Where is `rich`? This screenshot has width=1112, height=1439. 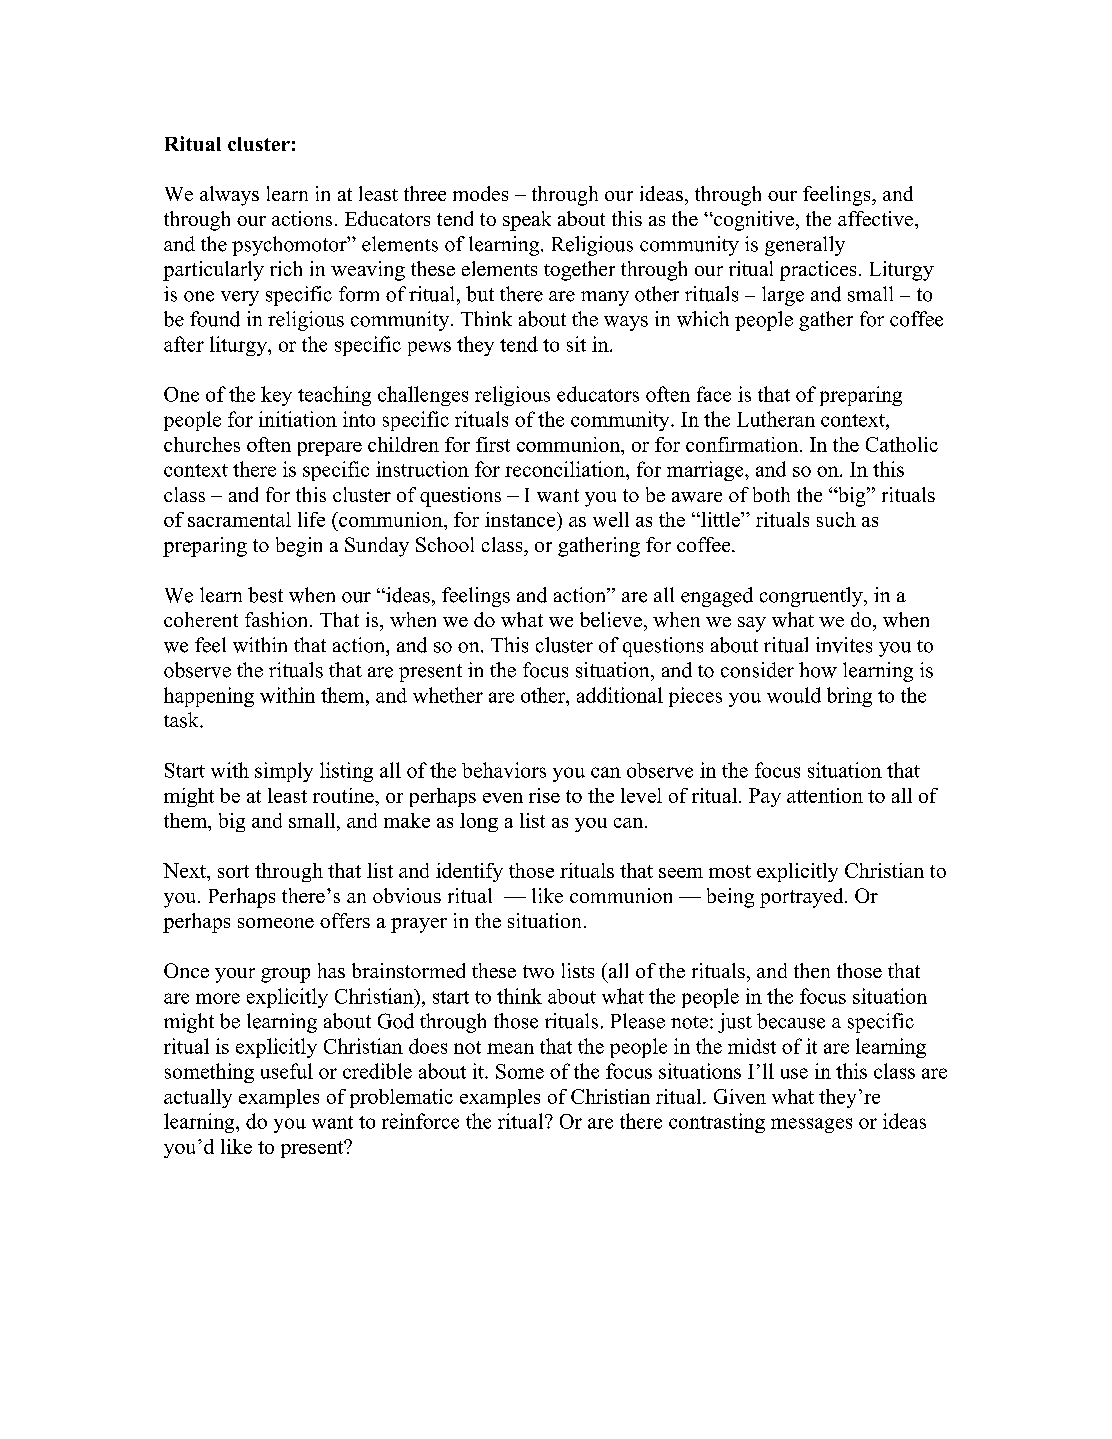
rich is located at coordinates (286, 268).
